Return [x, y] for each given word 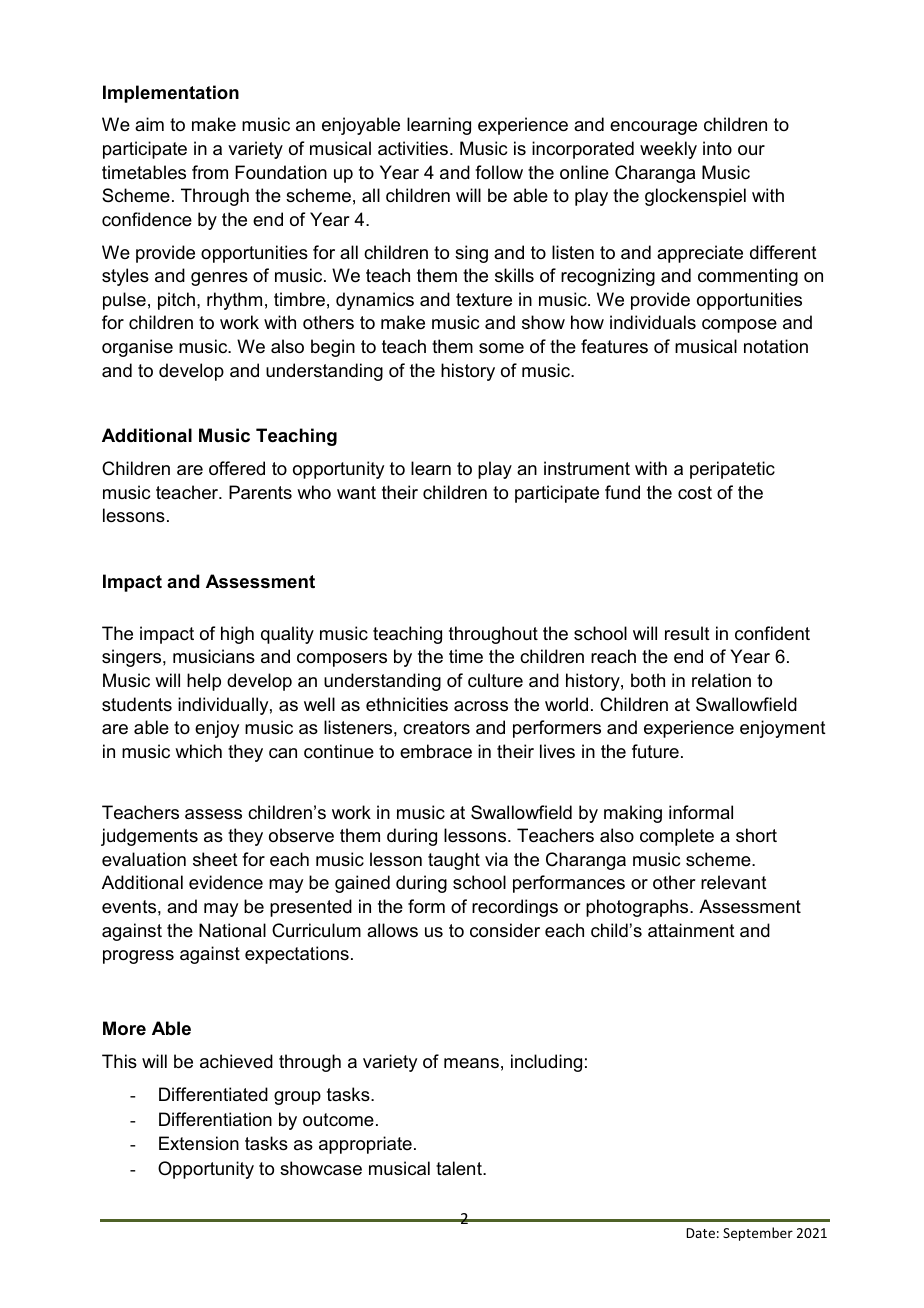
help [204, 682]
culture [495, 680]
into [717, 148]
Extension [199, 1143]
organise [137, 348]
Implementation [171, 94]
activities [413, 148]
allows [392, 930]
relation [721, 680]
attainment [691, 930]
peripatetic [732, 470]
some [501, 348]
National [232, 930]
